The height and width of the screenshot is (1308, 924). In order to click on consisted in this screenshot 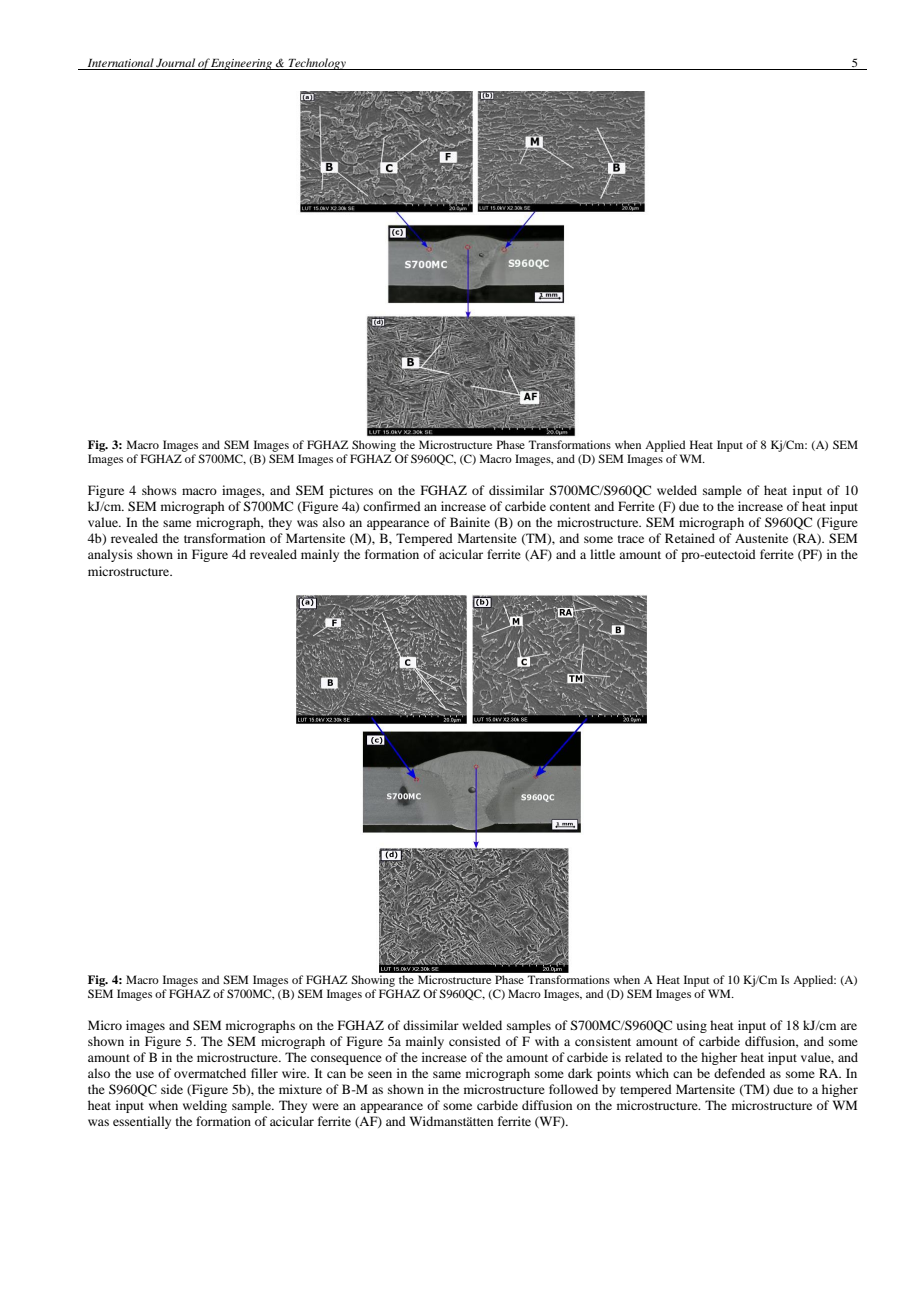, I will do `click(475, 1041)`.
